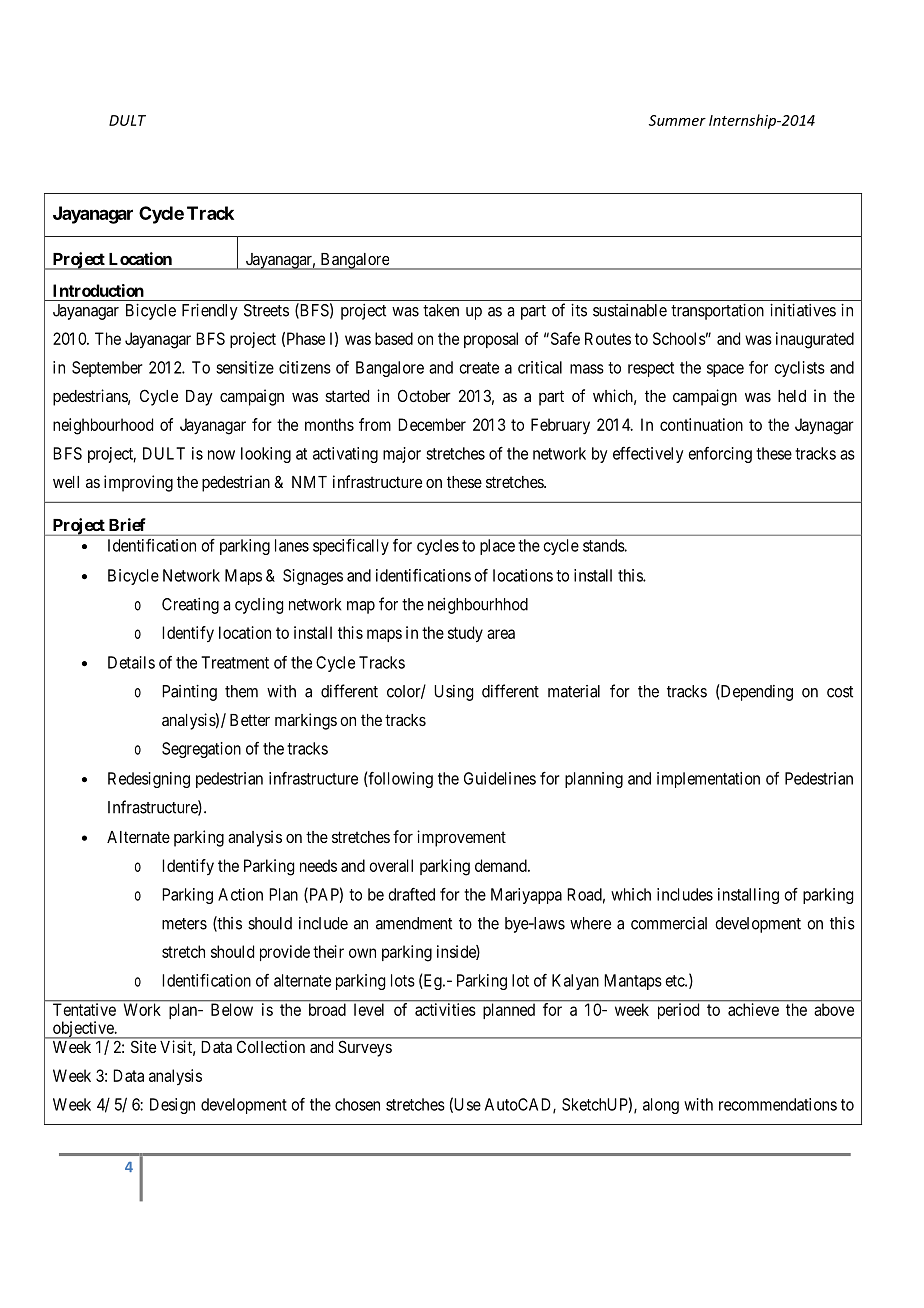 The image size is (924, 1308). Describe the element at coordinates (717, 312) in the document. I see `transportation` at that location.
